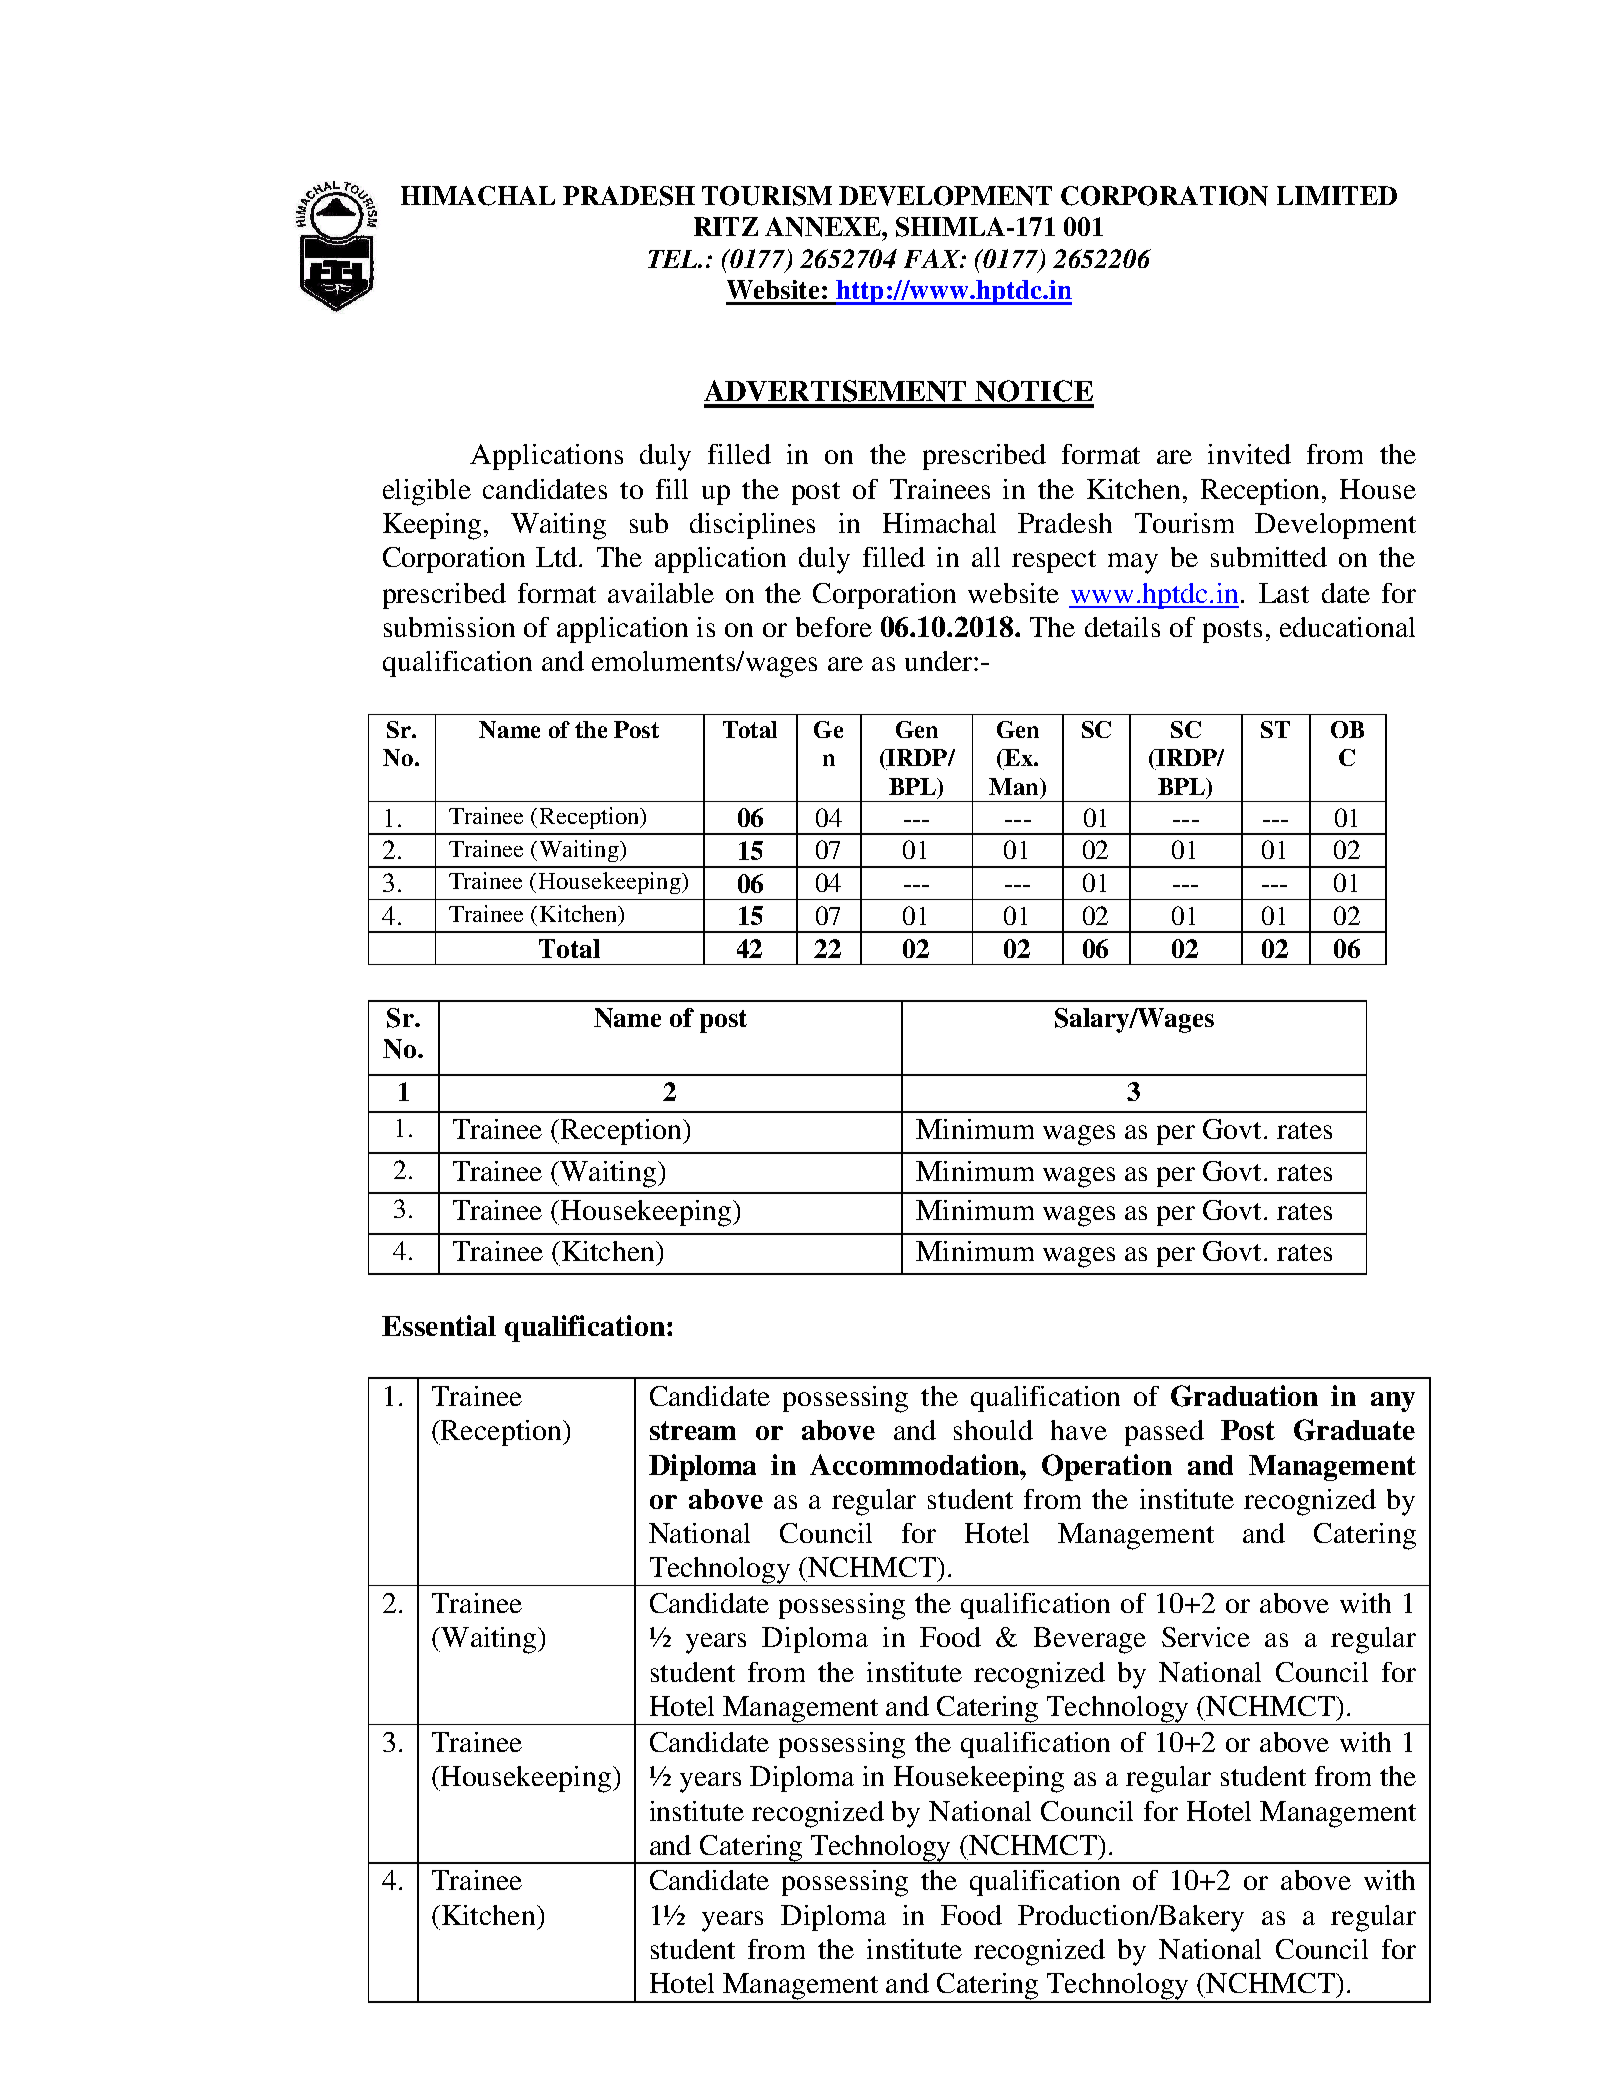  What do you see at coordinates (1284, 593) in the screenshot?
I see `Last` at bounding box center [1284, 593].
